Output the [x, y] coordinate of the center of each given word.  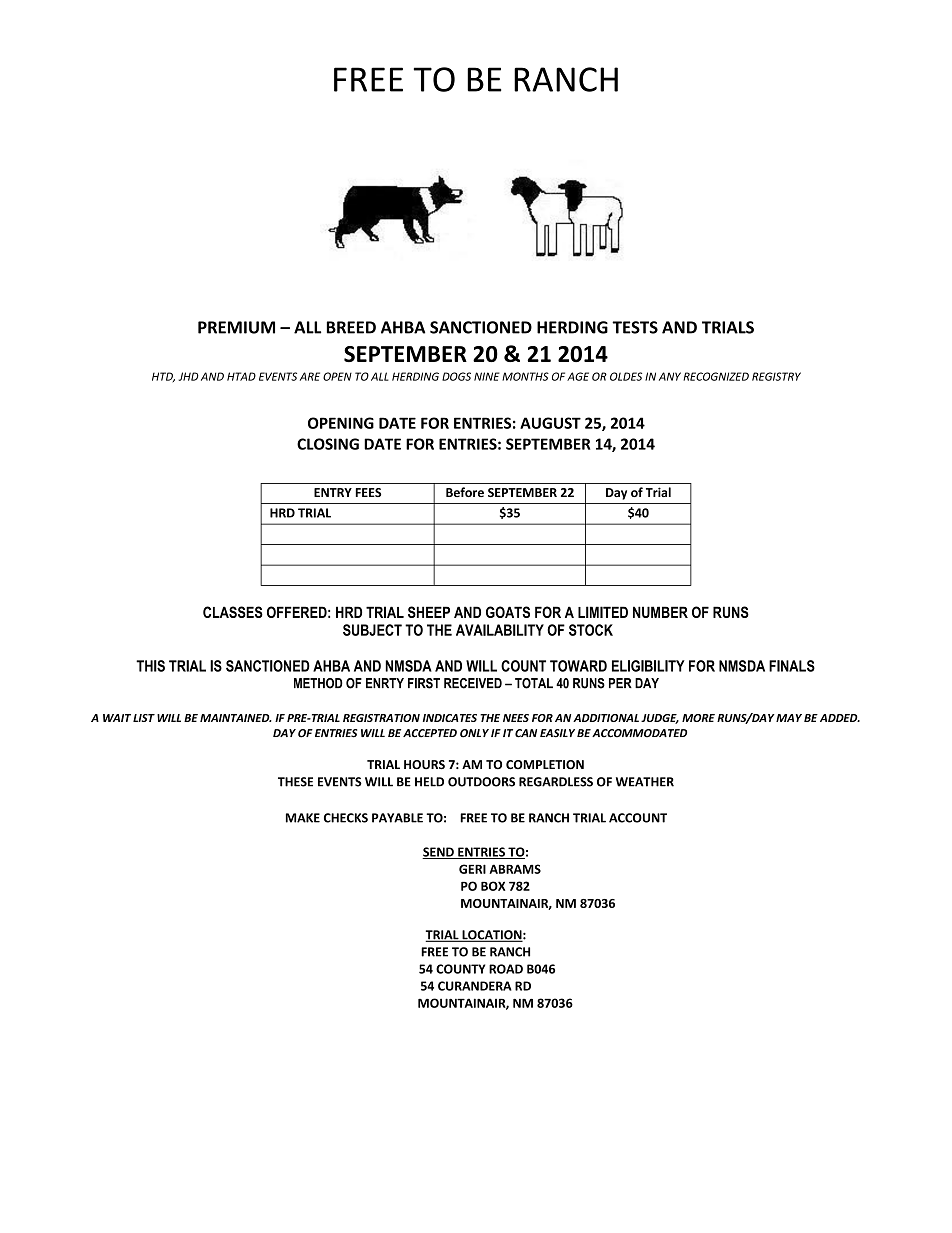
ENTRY [333, 492]
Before [465, 492]
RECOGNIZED [716, 376]
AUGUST [550, 423]
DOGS [456, 376]
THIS [150, 666]
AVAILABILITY [500, 630]
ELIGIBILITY [648, 666]
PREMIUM [236, 327]
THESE [295, 782]
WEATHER [645, 782]
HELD [429, 782]
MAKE [303, 818]
